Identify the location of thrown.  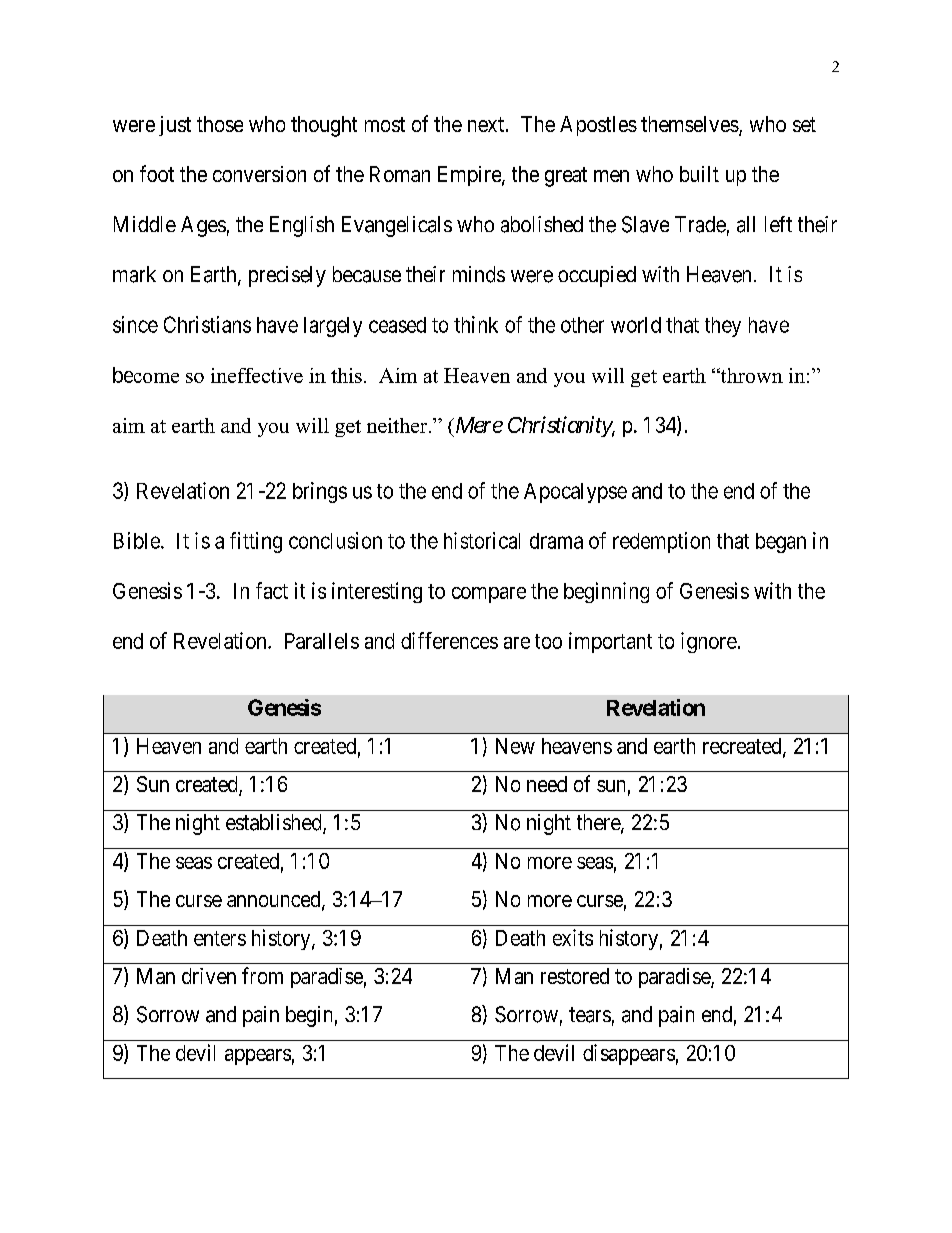
(750, 375).
